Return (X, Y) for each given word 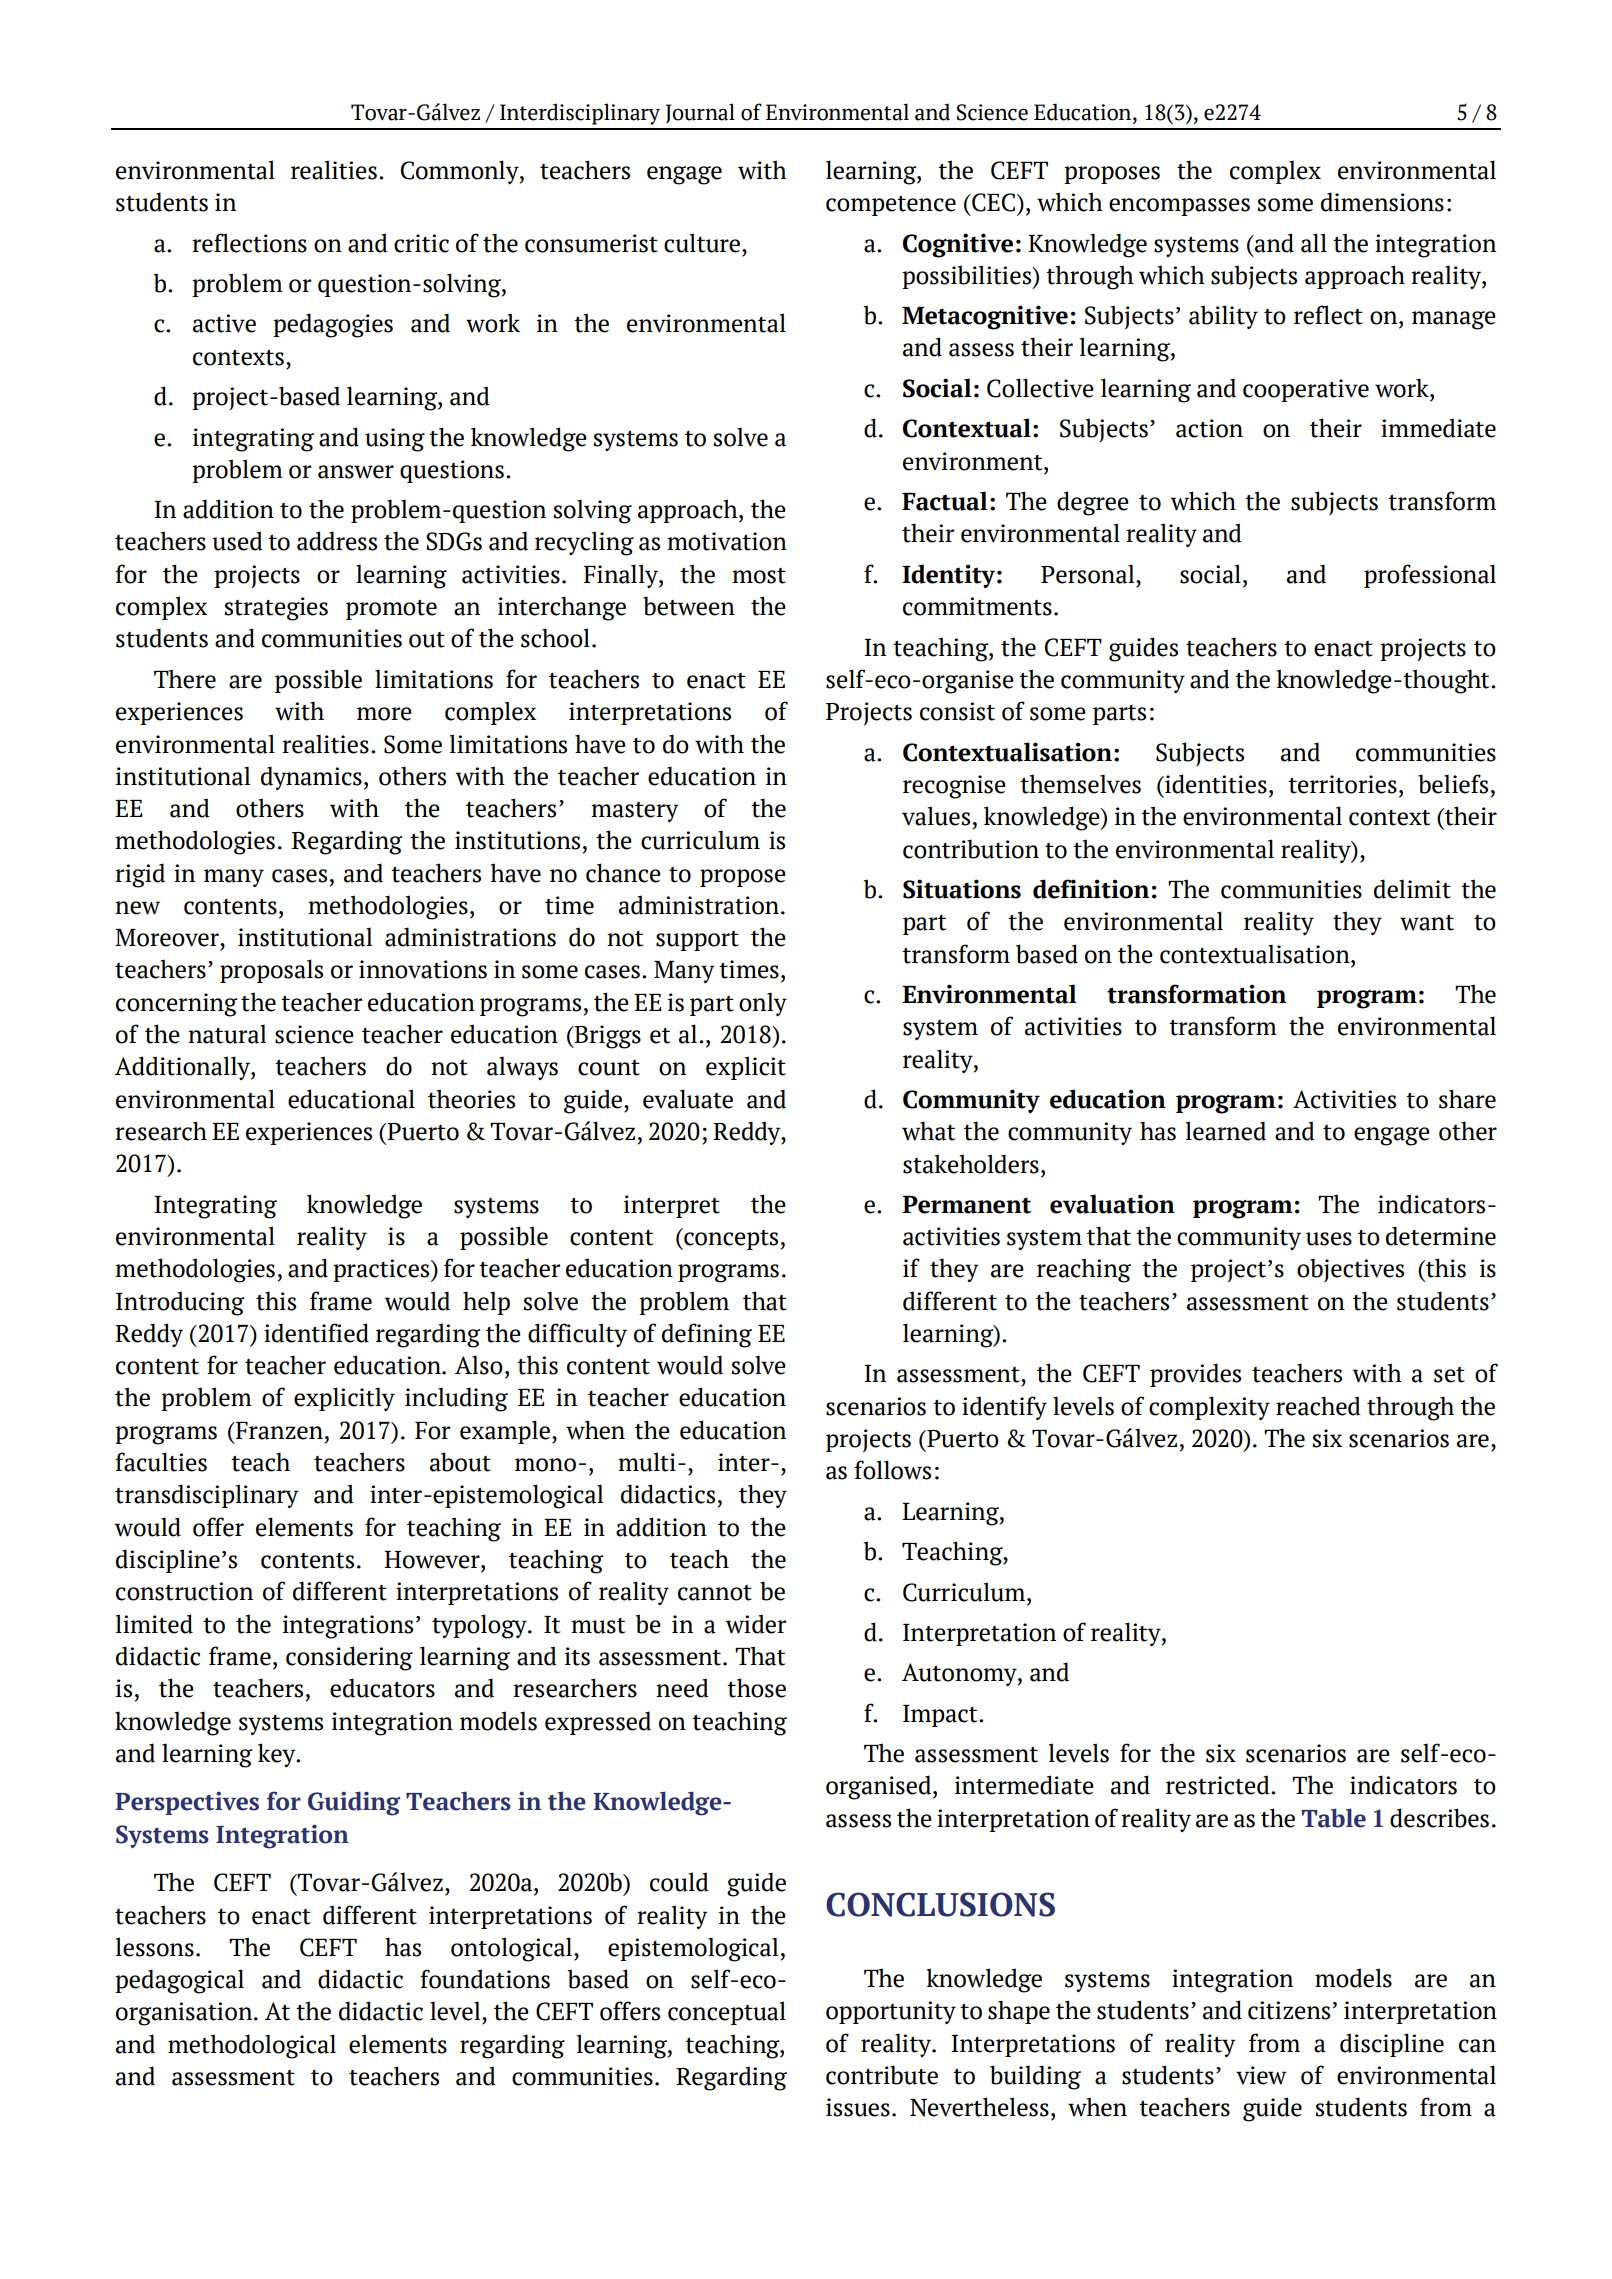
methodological (252, 2046)
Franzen (278, 1431)
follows (892, 1470)
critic (421, 243)
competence (891, 206)
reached (1318, 1406)
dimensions (1382, 202)
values (936, 816)
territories (1342, 784)
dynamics (311, 778)
